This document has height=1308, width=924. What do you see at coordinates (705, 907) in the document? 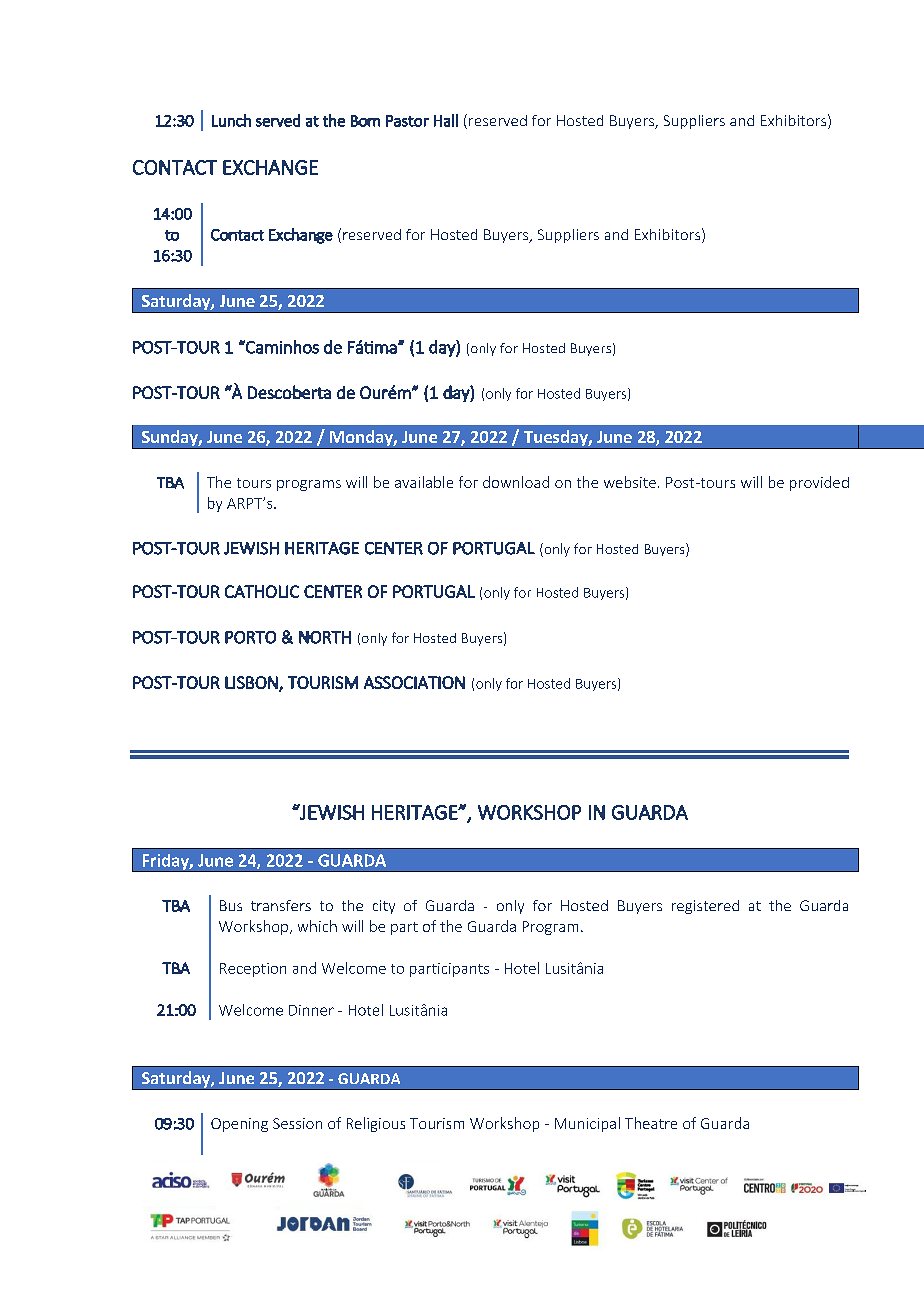
I see `registered` at bounding box center [705, 907].
